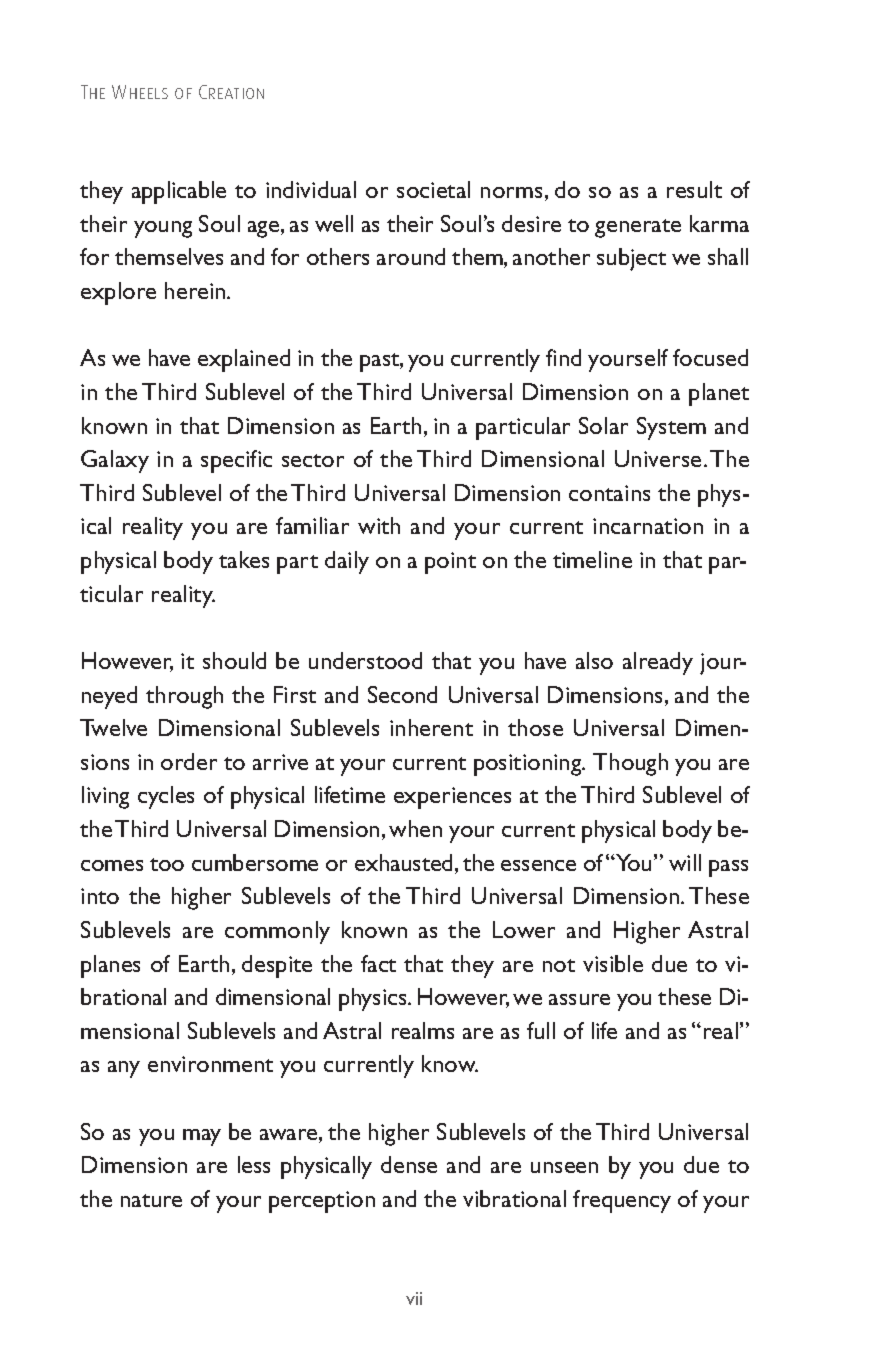 The image size is (887, 1372). What do you see at coordinates (115, 461) in the screenshot?
I see `Galaxy` at bounding box center [115, 461].
